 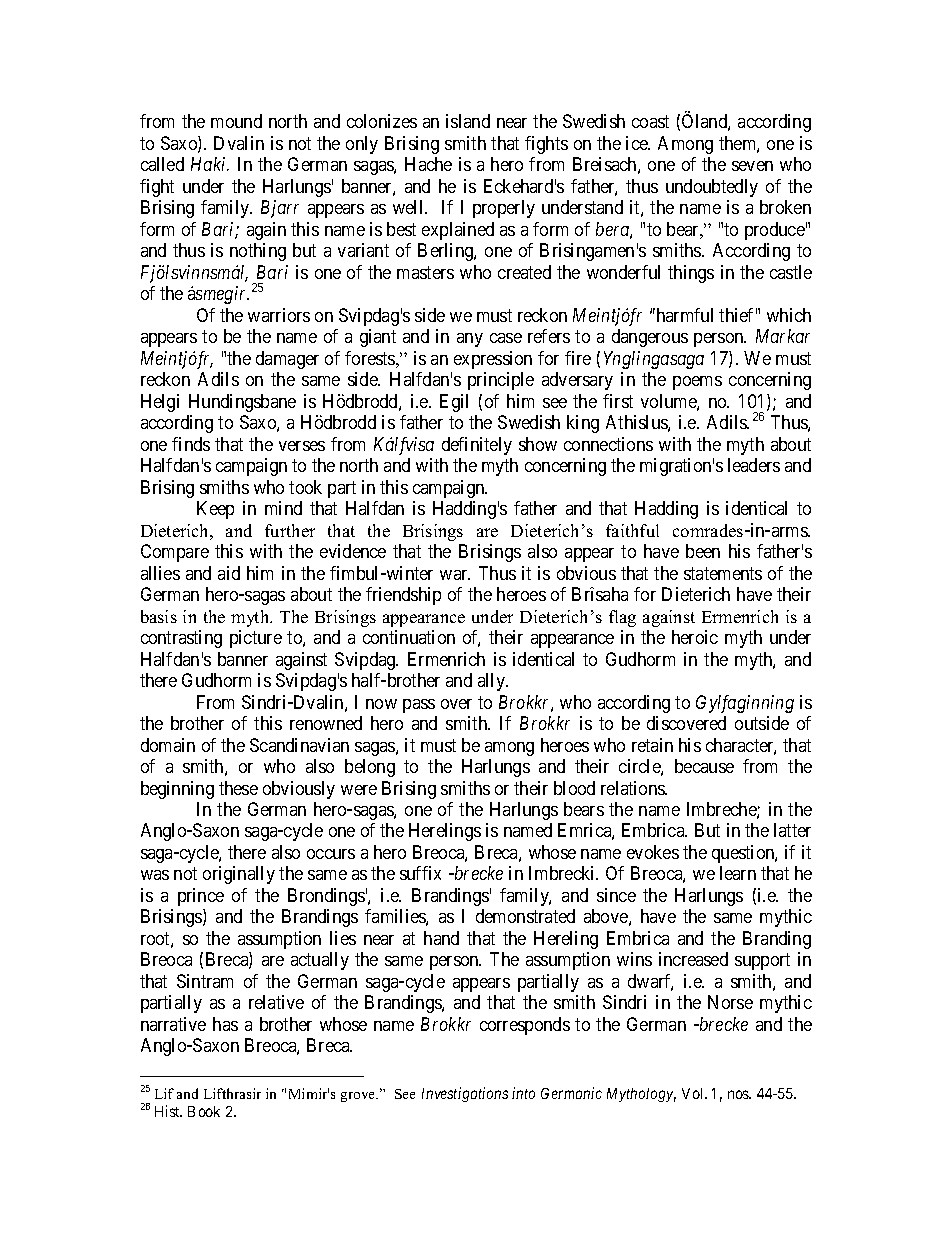 I want to click on finds, so click(x=191, y=444).
